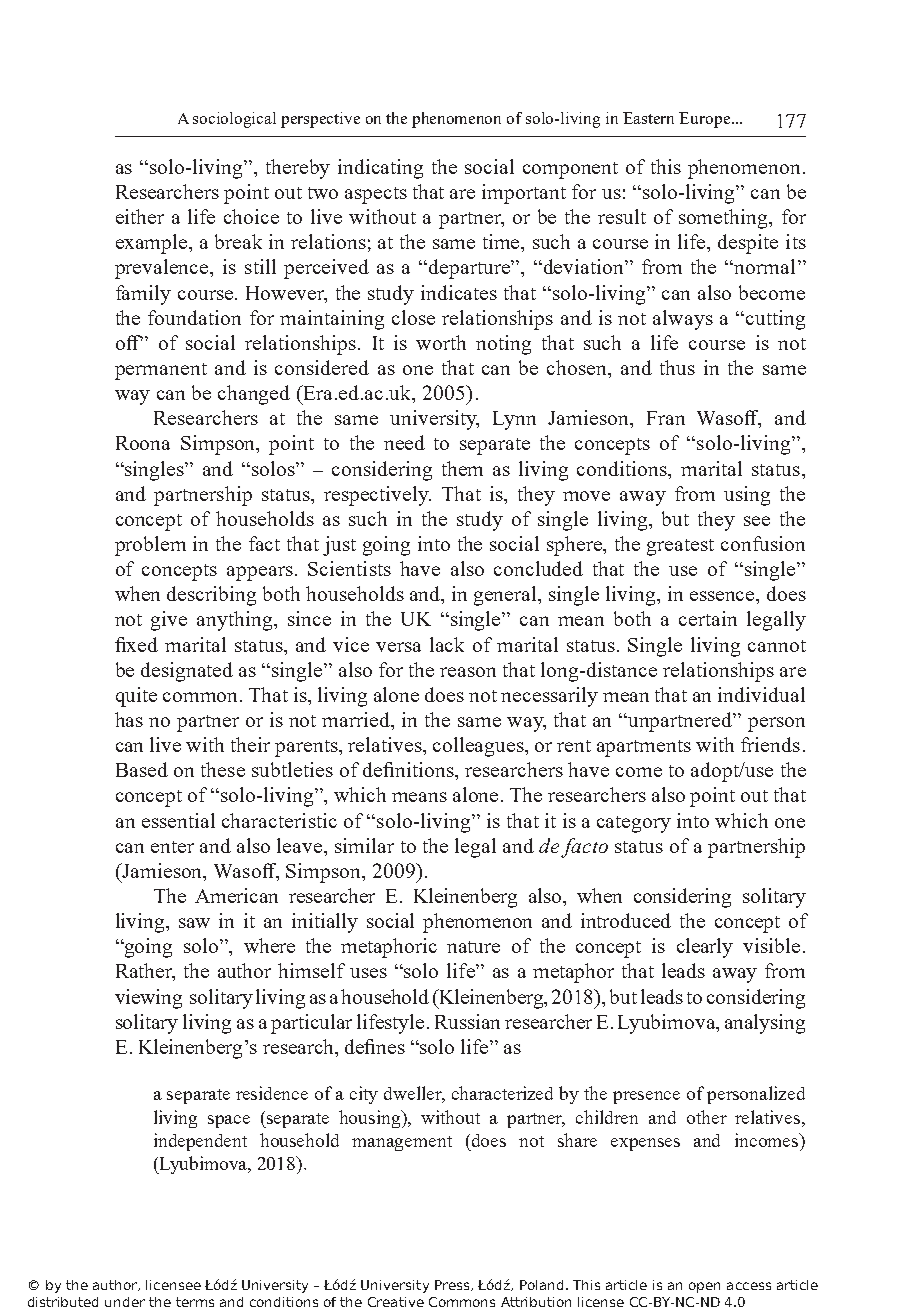 The image size is (921, 1316). Describe the element at coordinates (761, 694) in the screenshot. I see `individual` at that location.
